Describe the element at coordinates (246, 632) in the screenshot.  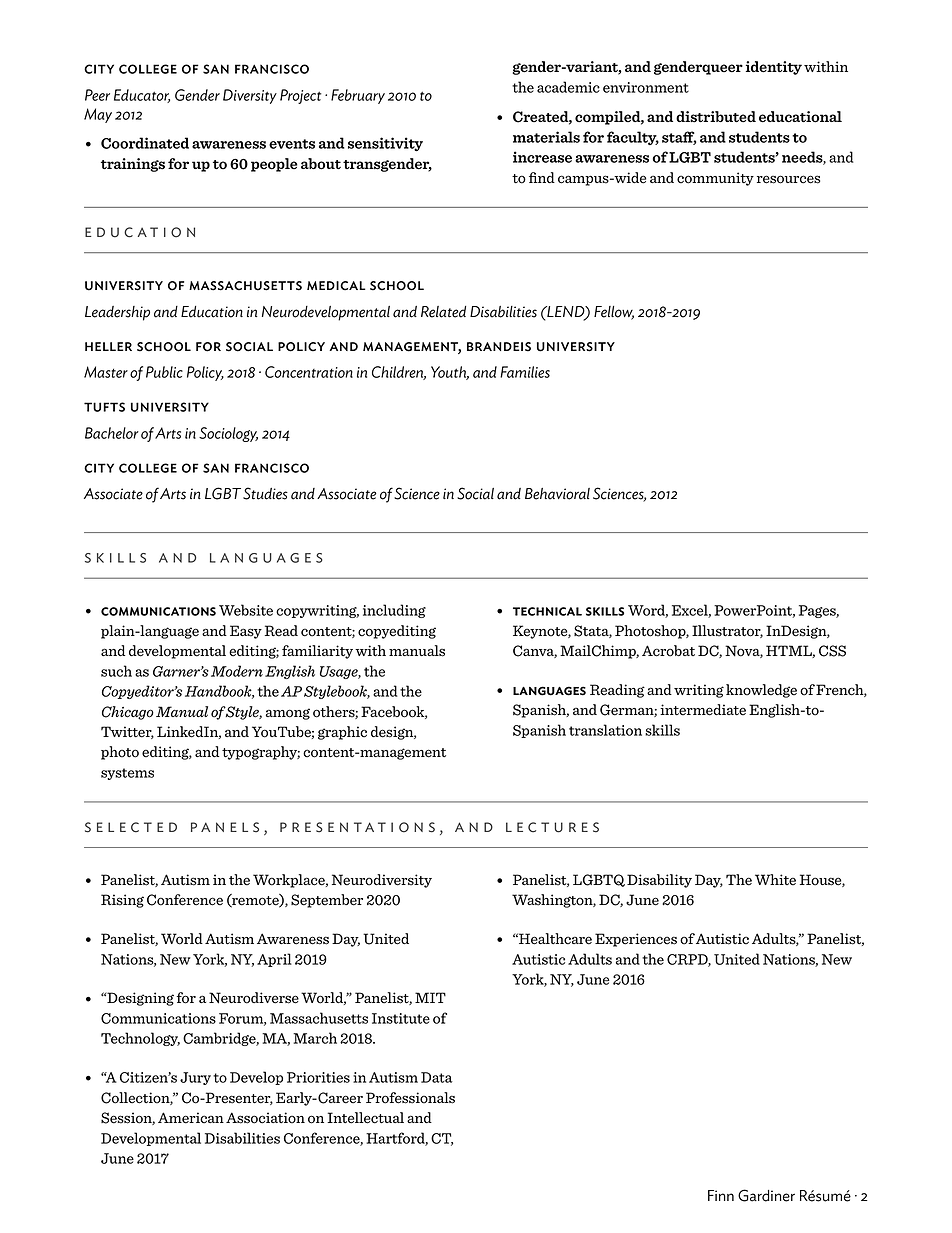
I see `Easy` at that location.
